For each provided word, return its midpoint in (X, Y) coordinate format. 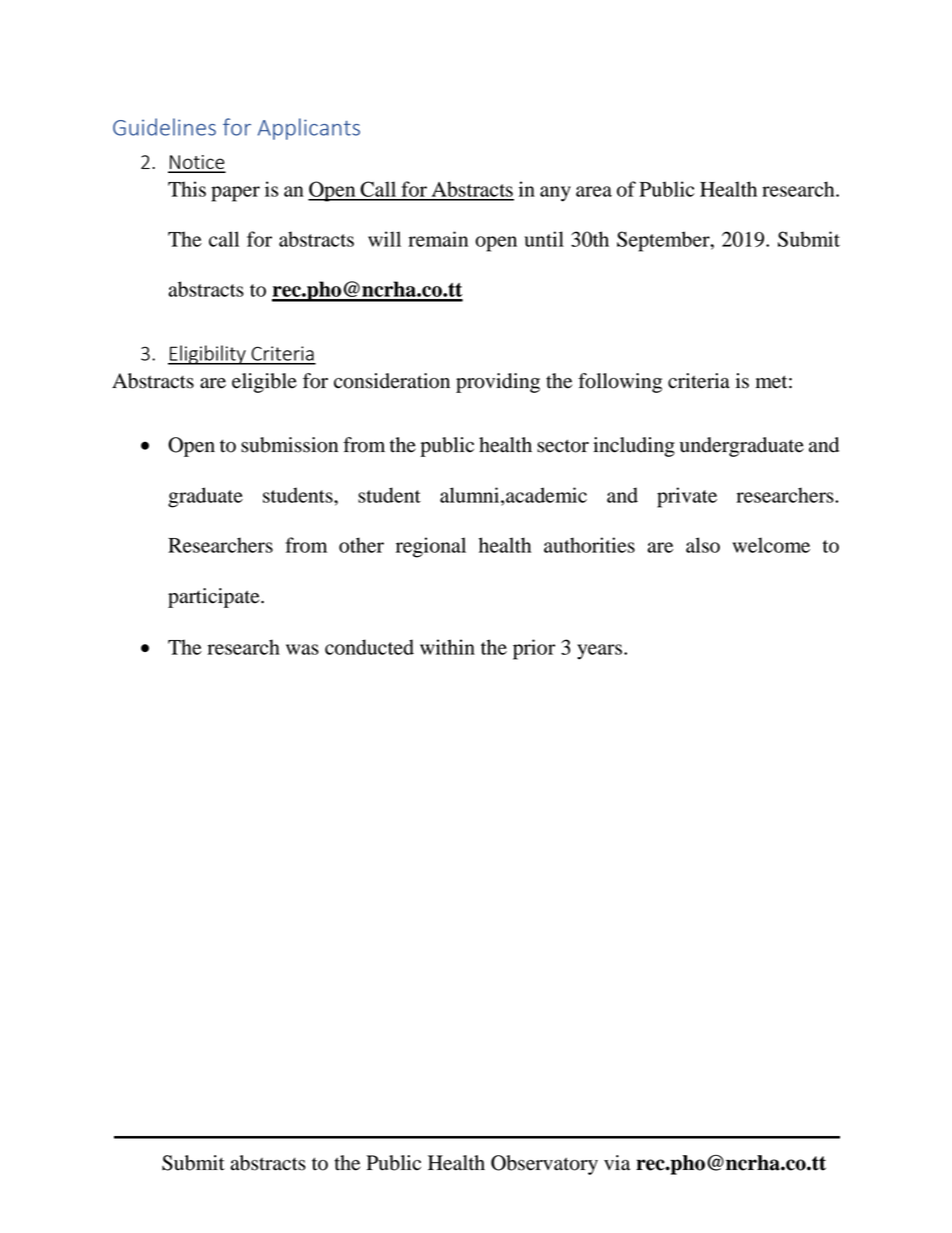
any (555, 194)
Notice (197, 163)
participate (215, 598)
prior (534, 649)
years (599, 652)
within (447, 647)
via (617, 1163)
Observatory (544, 1165)
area (594, 191)
